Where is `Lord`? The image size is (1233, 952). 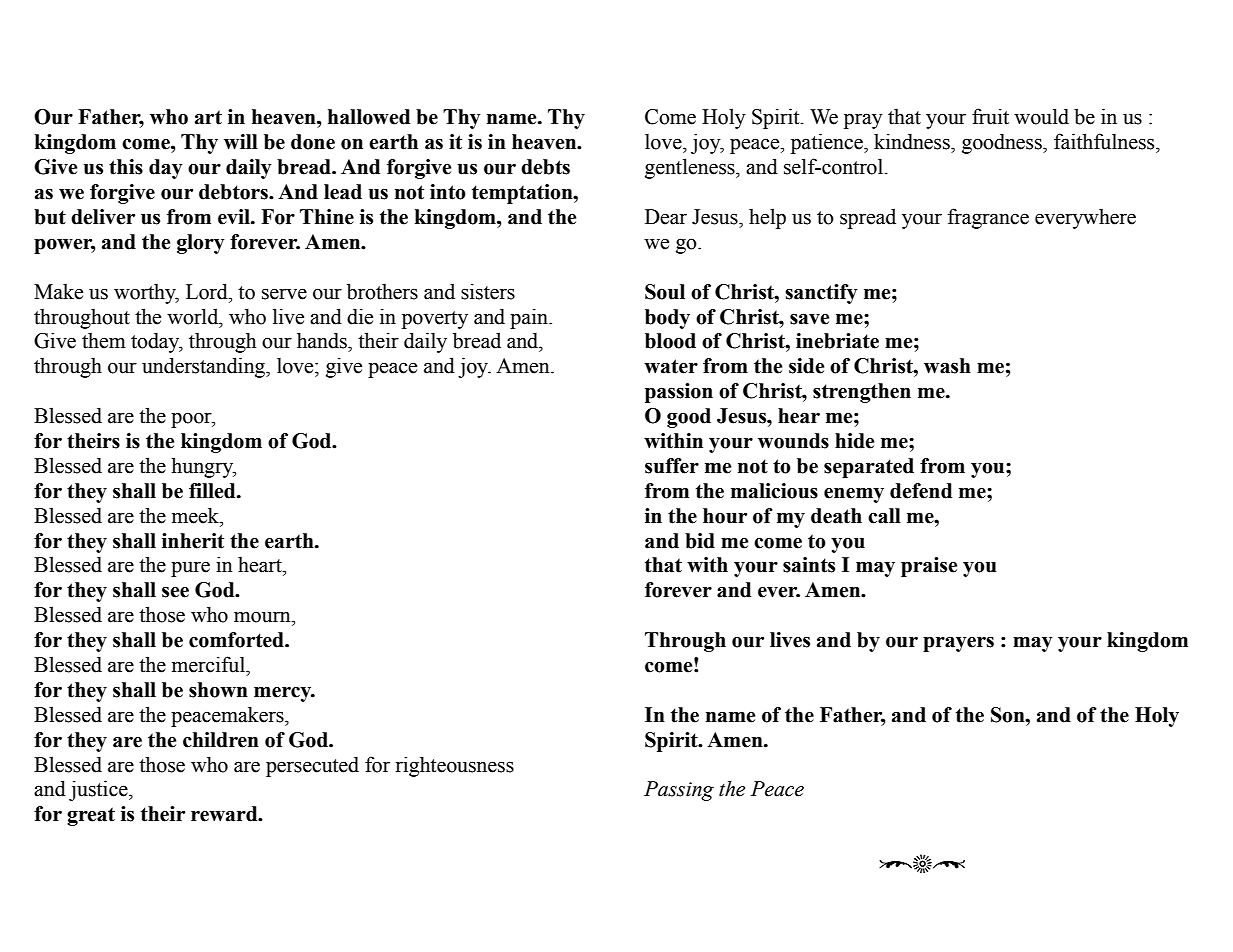 Lord is located at coordinates (208, 291).
